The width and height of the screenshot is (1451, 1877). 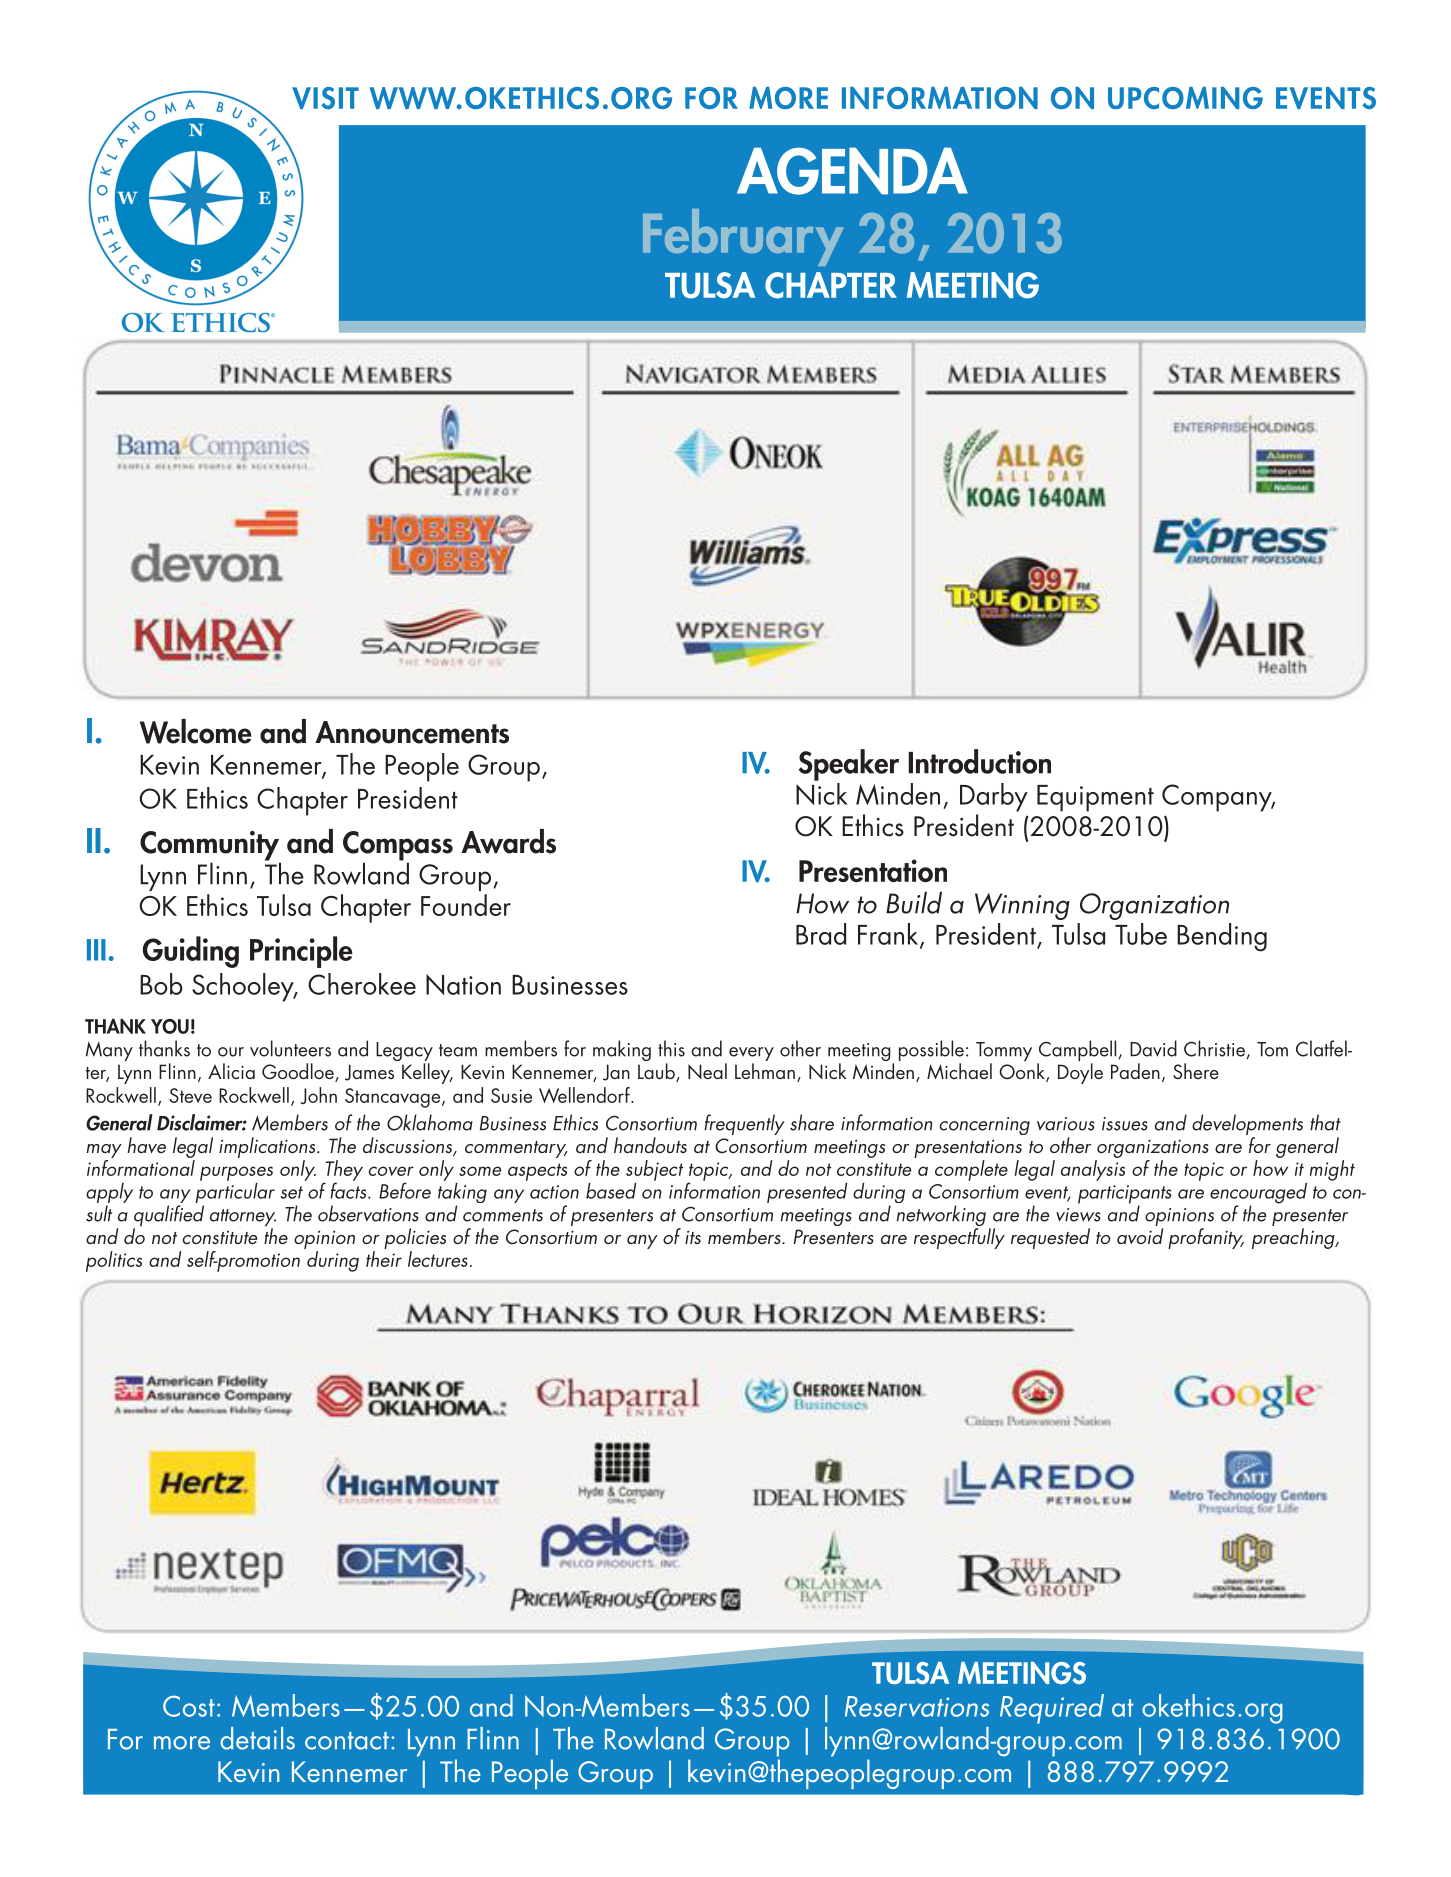 I want to click on Welcome, so click(x=196, y=731).
